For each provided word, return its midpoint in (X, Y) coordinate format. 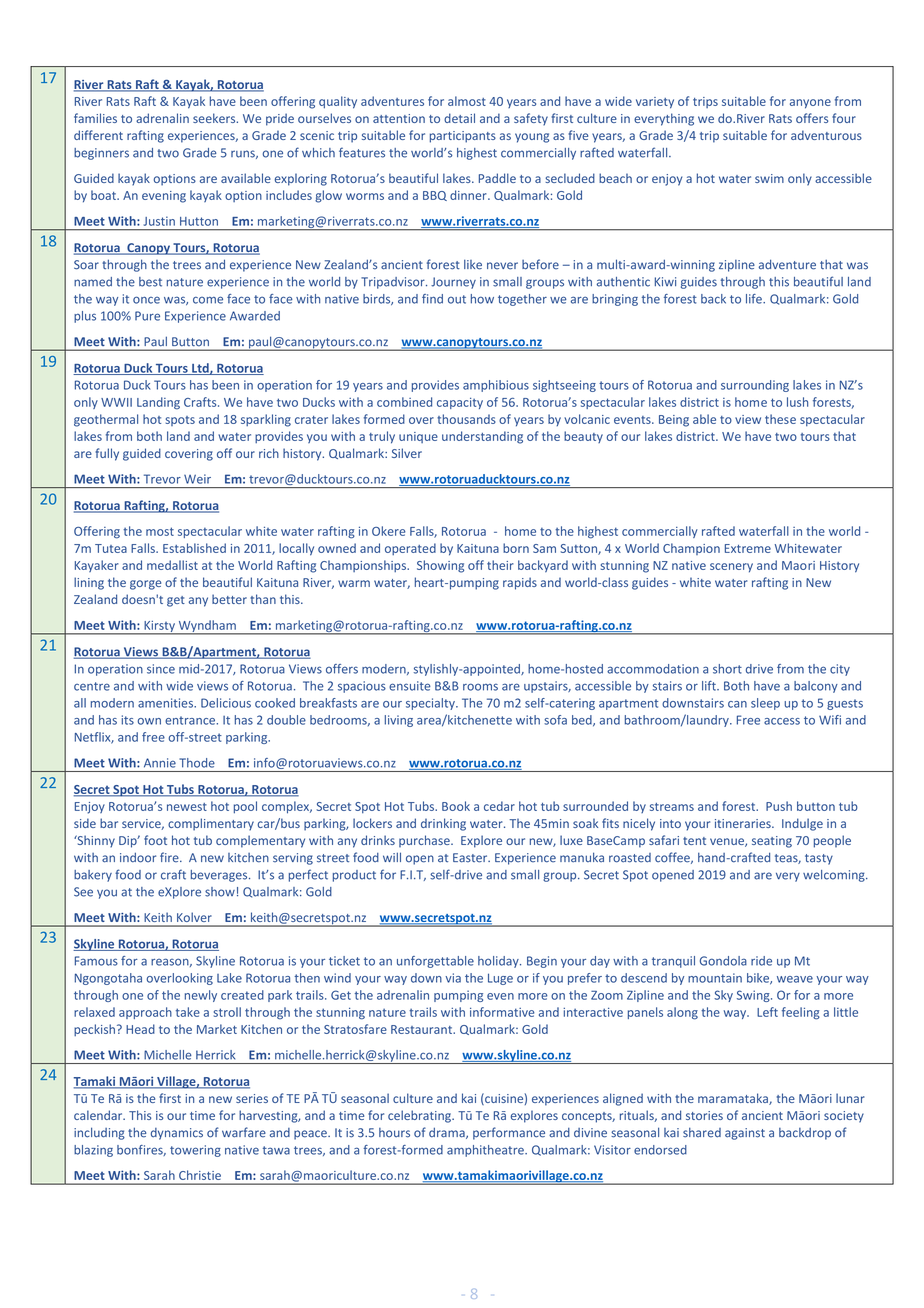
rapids (520, 583)
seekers (215, 118)
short (727, 669)
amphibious (496, 386)
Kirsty (159, 628)
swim (769, 178)
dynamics (177, 1134)
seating (772, 842)
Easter (471, 858)
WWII (116, 402)
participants (463, 137)
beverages (220, 876)
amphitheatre (486, 1151)
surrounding (755, 386)
